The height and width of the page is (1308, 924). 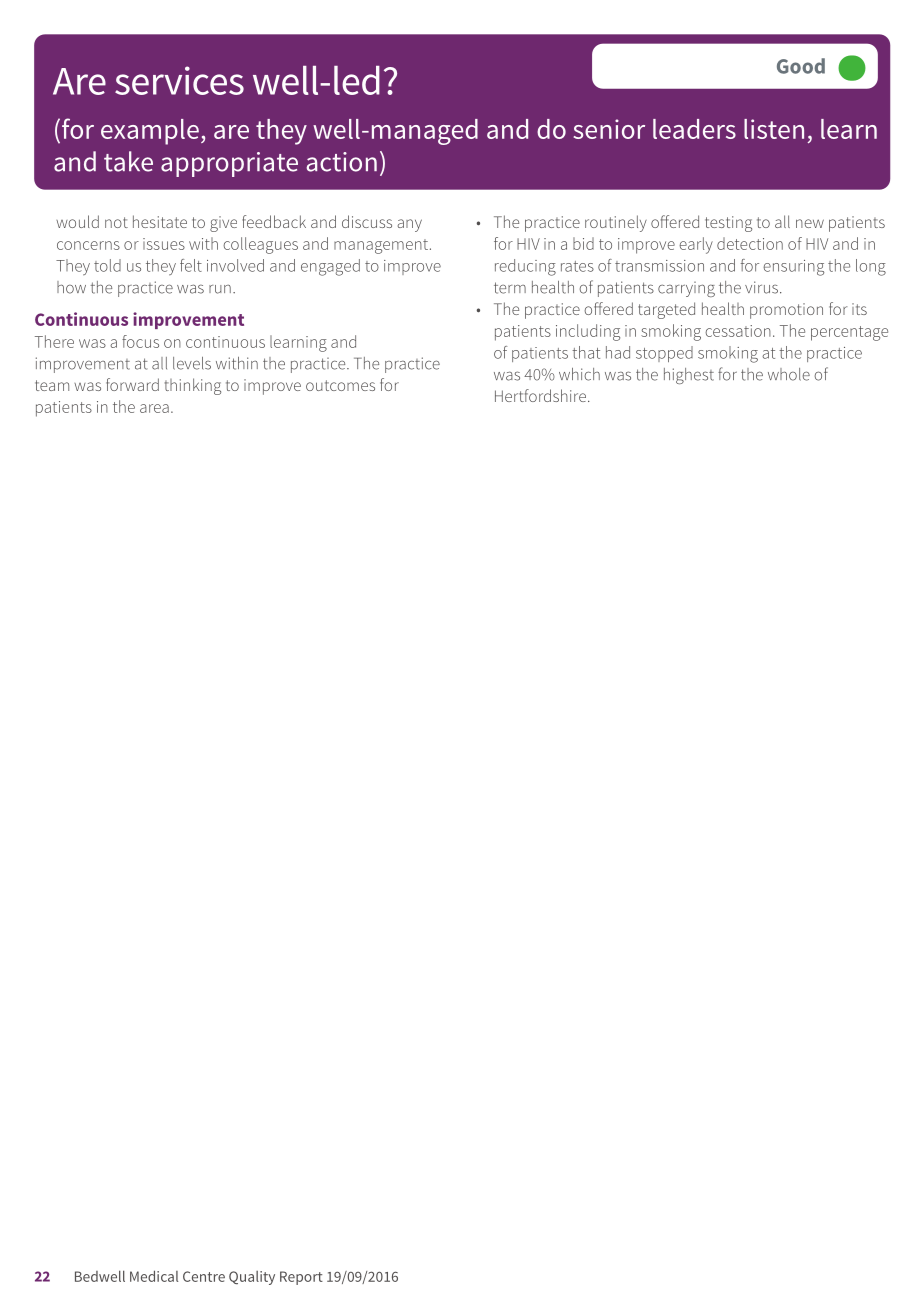 What do you see at coordinates (789, 374) in the page?
I see `whole` at bounding box center [789, 374].
